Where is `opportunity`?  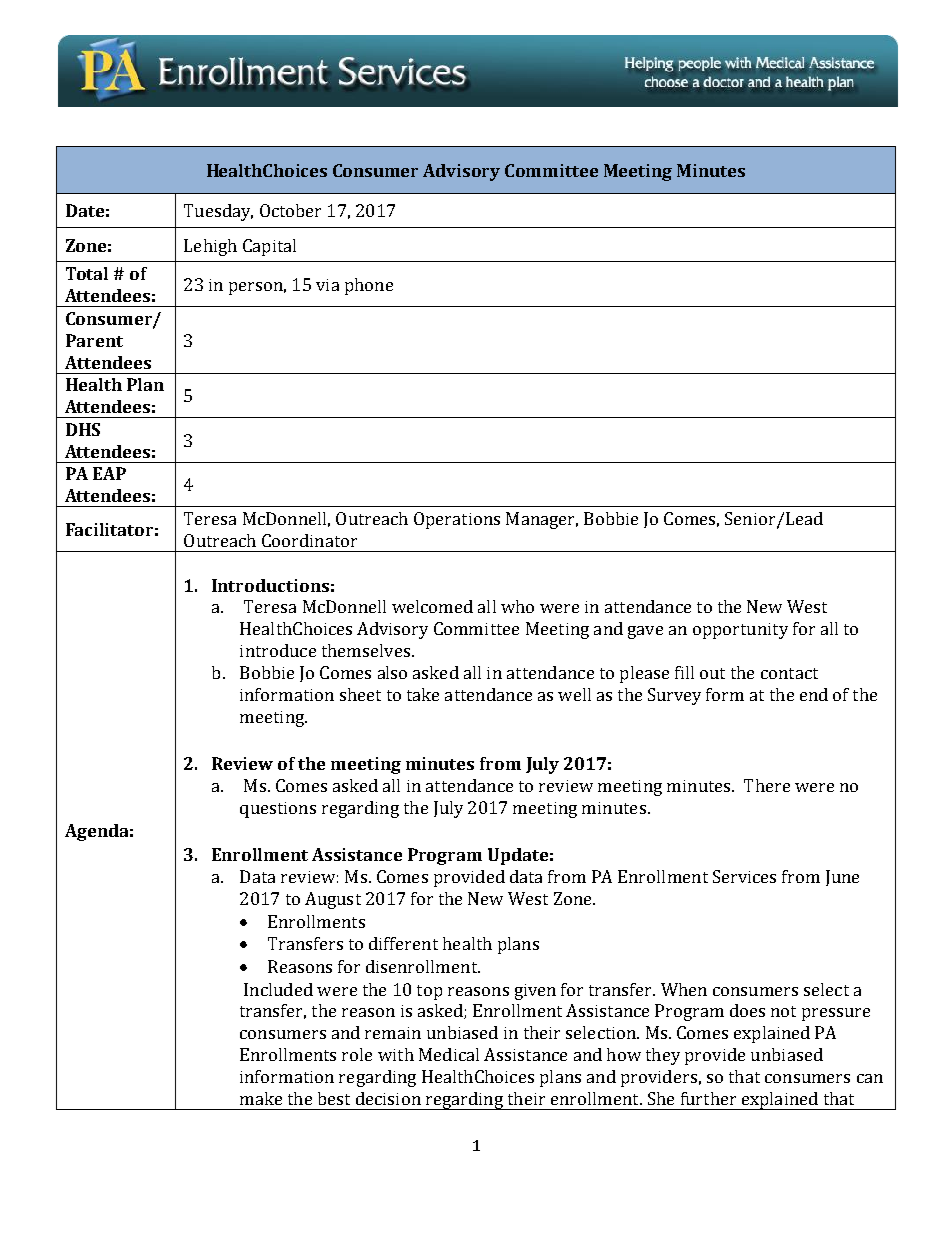
opportunity is located at coordinates (740, 631).
